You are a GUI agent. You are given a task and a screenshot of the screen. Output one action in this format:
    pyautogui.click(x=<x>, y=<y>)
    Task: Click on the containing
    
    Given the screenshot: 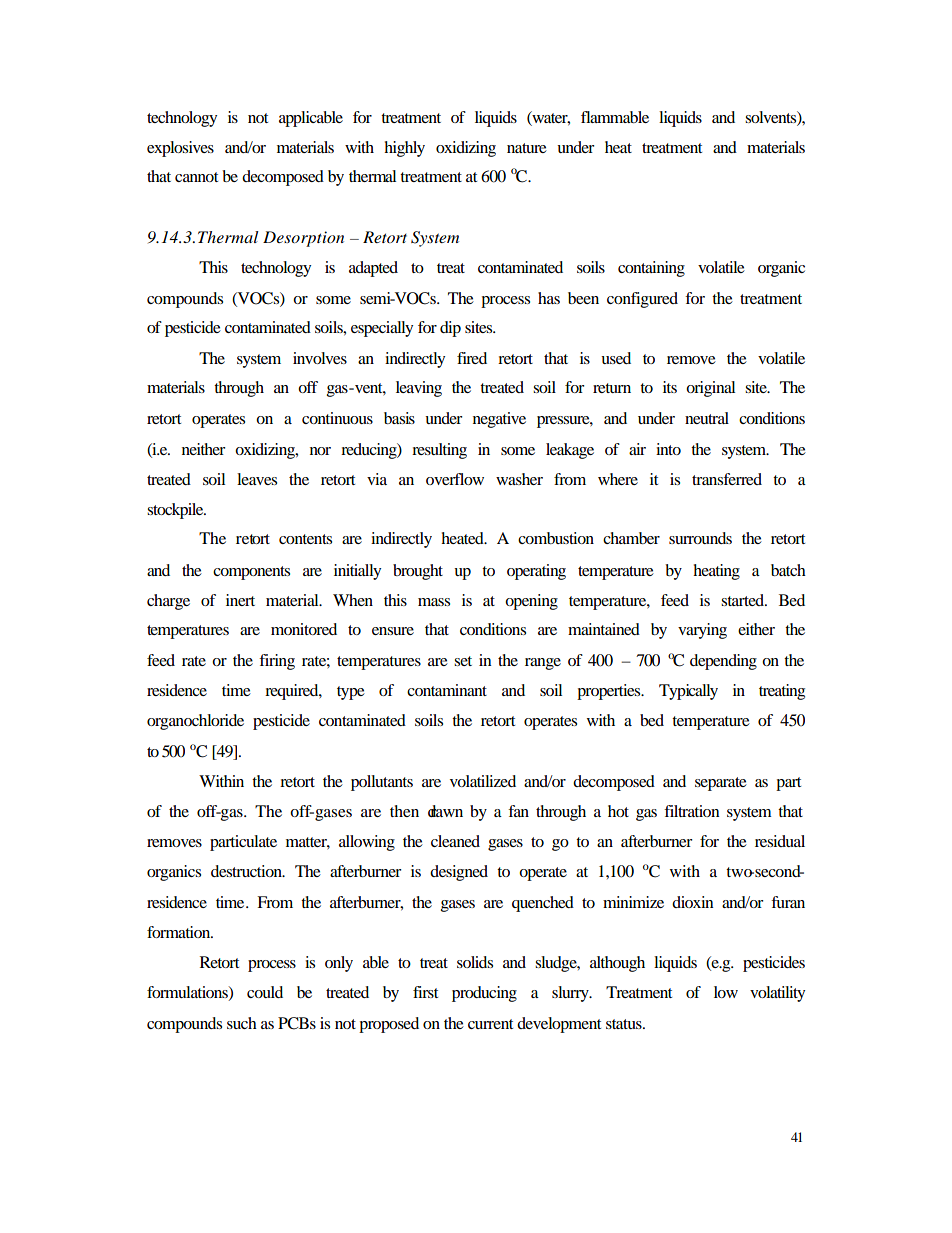 What is the action you would take?
    pyautogui.click(x=651, y=269)
